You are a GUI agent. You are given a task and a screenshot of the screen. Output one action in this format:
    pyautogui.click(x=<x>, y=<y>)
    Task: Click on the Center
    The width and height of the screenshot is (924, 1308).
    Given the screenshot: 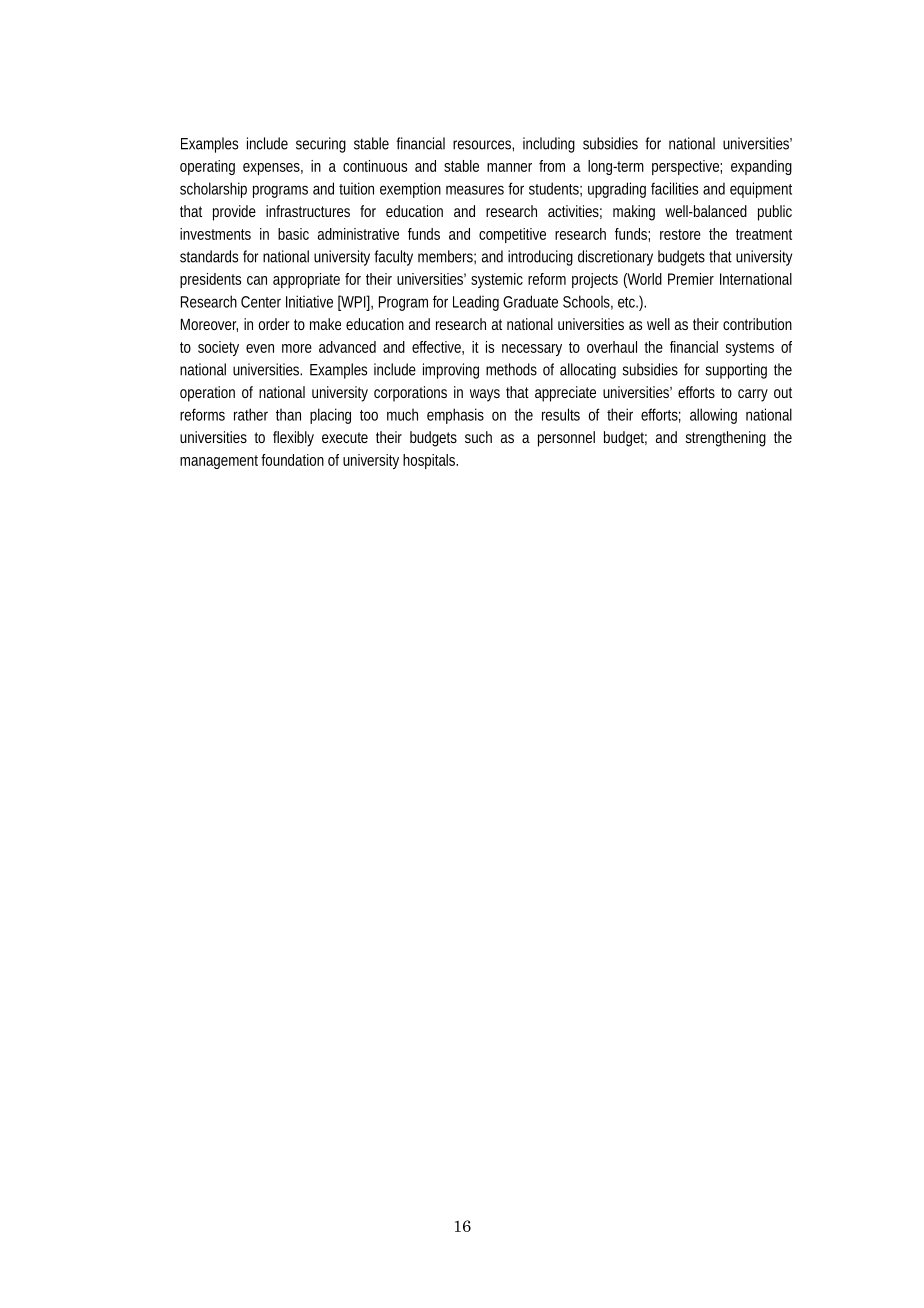 What is the action you would take?
    pyautogui.click(x=261, y=302)
